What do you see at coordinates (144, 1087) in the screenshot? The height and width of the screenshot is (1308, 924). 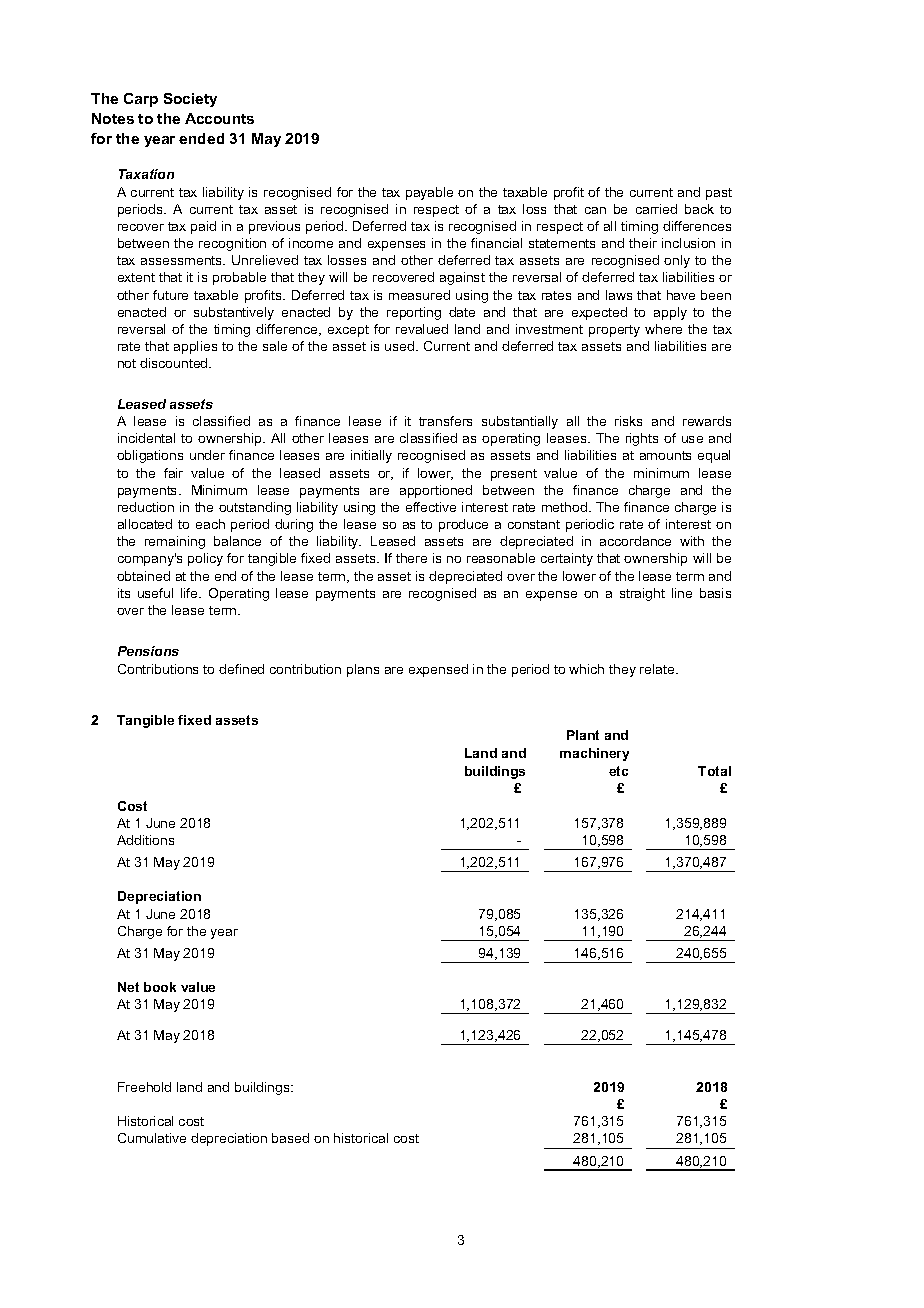 I see `Freehold` at bounding box center [144, 1087].
